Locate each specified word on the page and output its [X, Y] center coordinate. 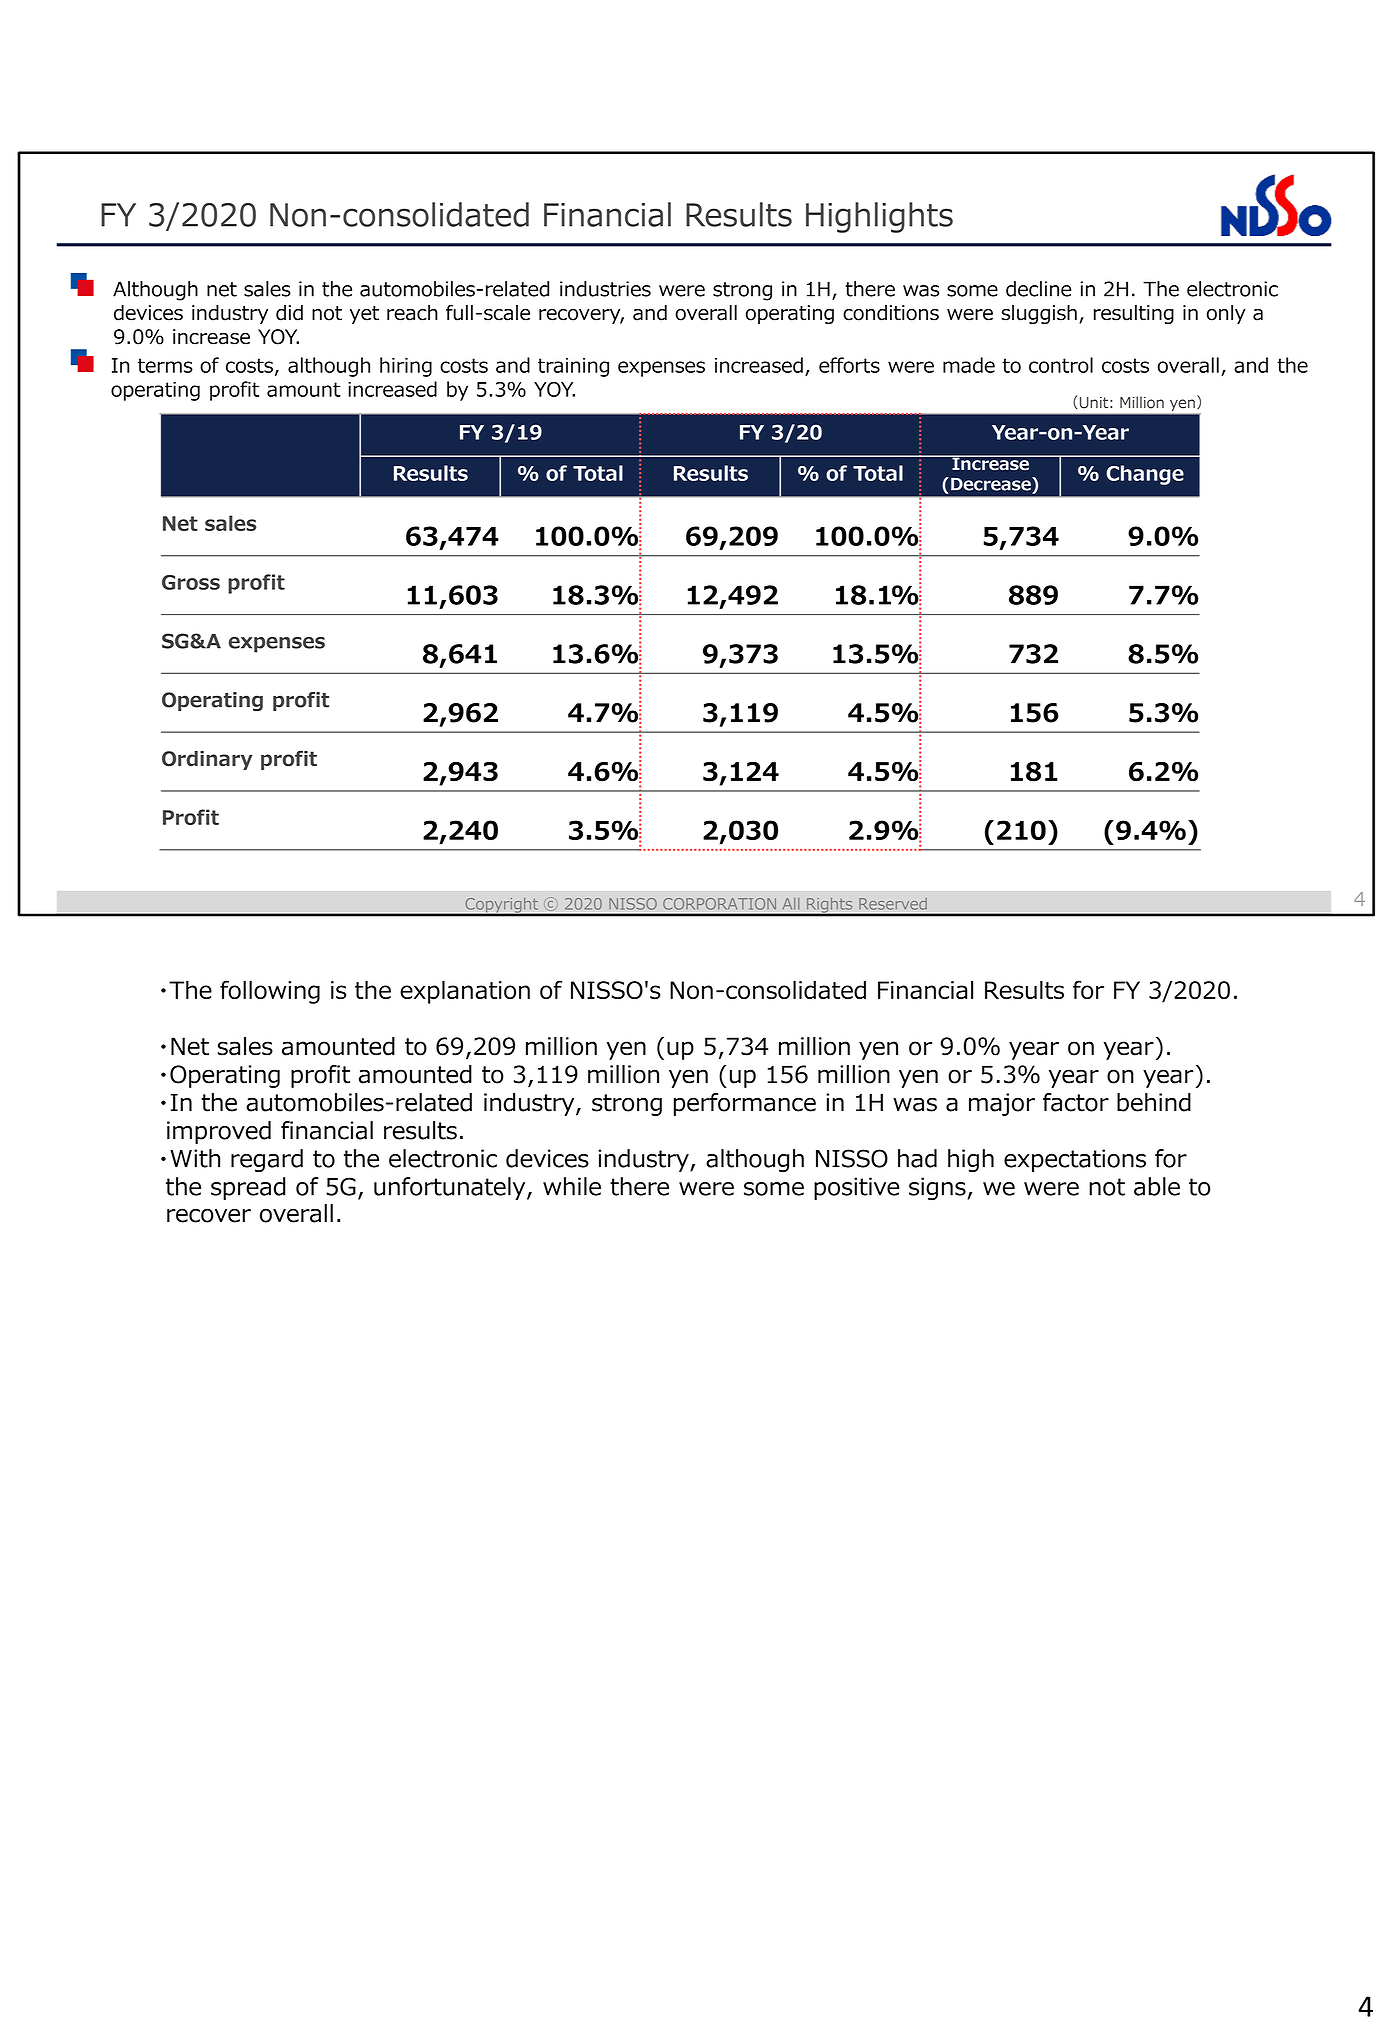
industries [605, 289]
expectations [1075, 1160]
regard [267, 1160]
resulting [1134, 314]
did [289, 313]
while [572, 1186]
